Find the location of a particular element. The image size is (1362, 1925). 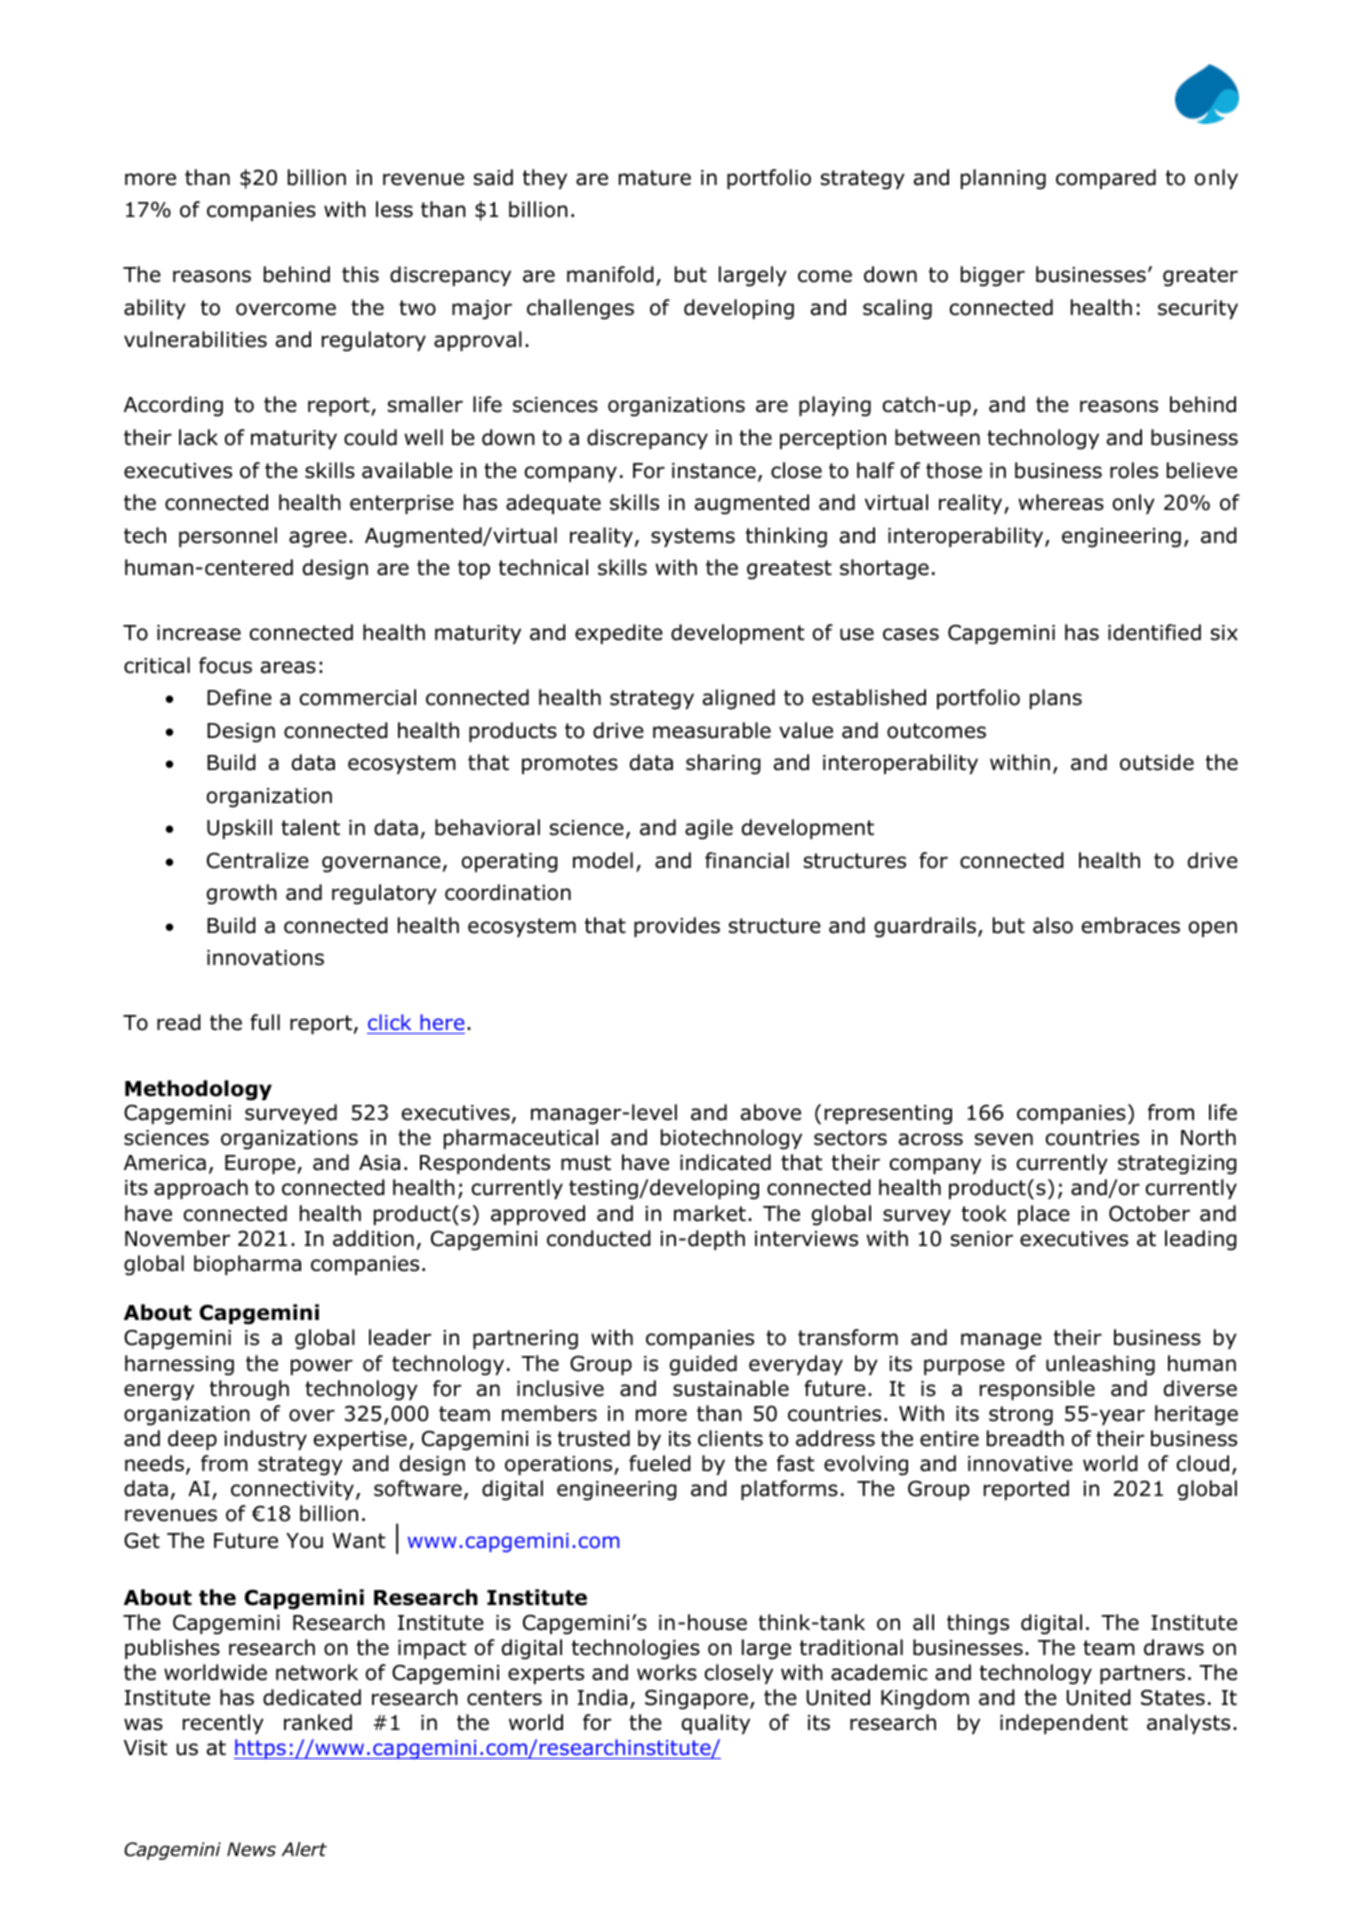

mature is located at coordinates (655, 178).
